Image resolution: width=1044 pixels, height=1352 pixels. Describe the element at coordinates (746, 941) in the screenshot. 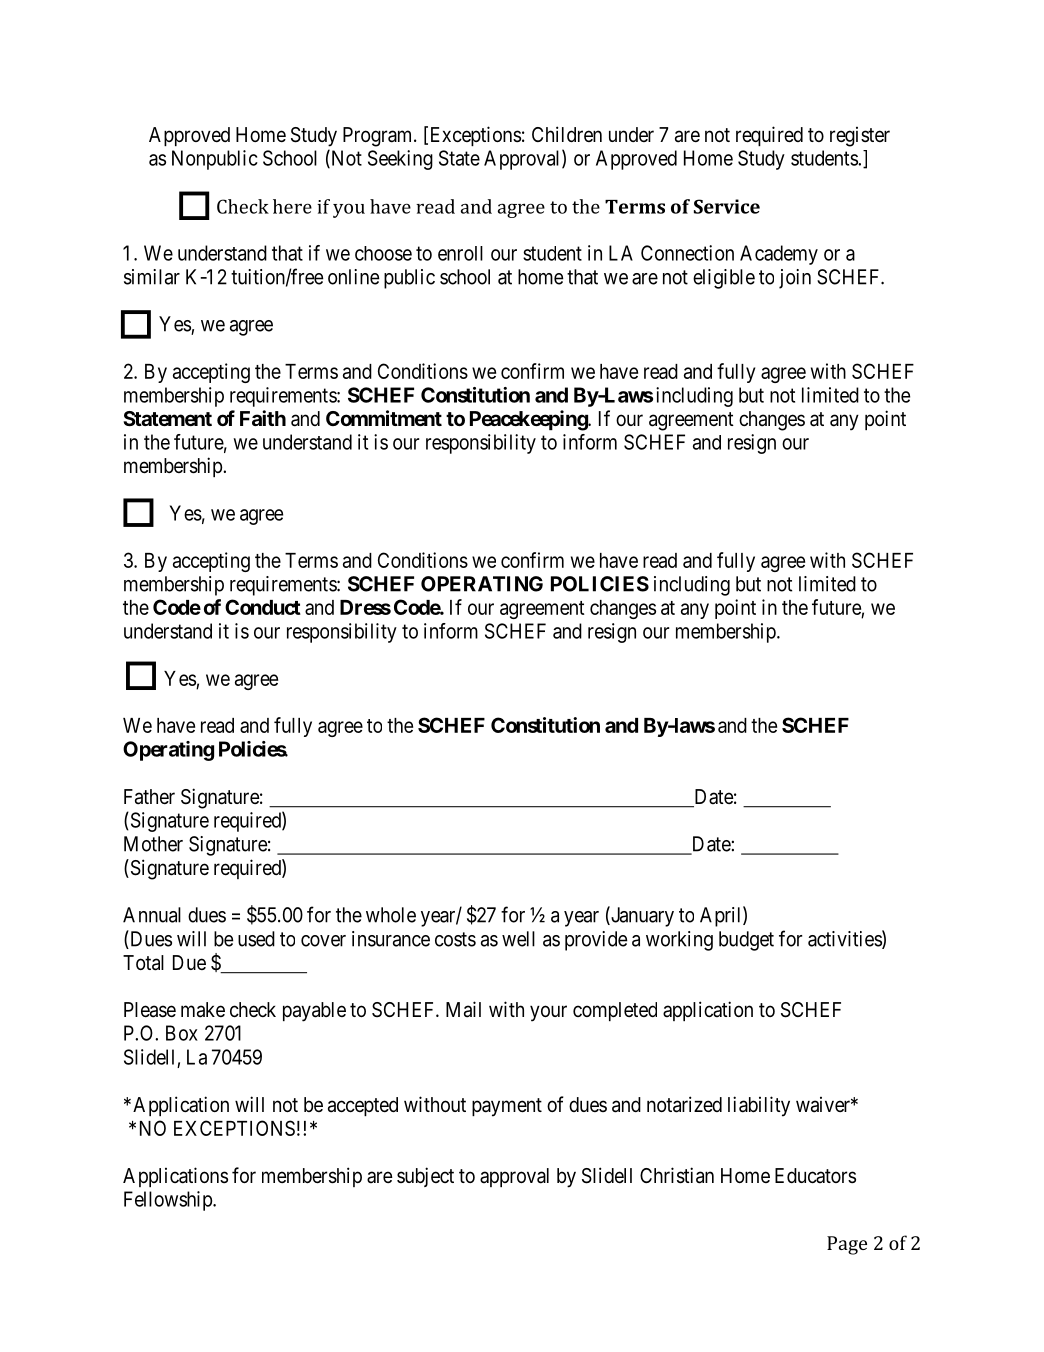

I see `budget` at that location.
